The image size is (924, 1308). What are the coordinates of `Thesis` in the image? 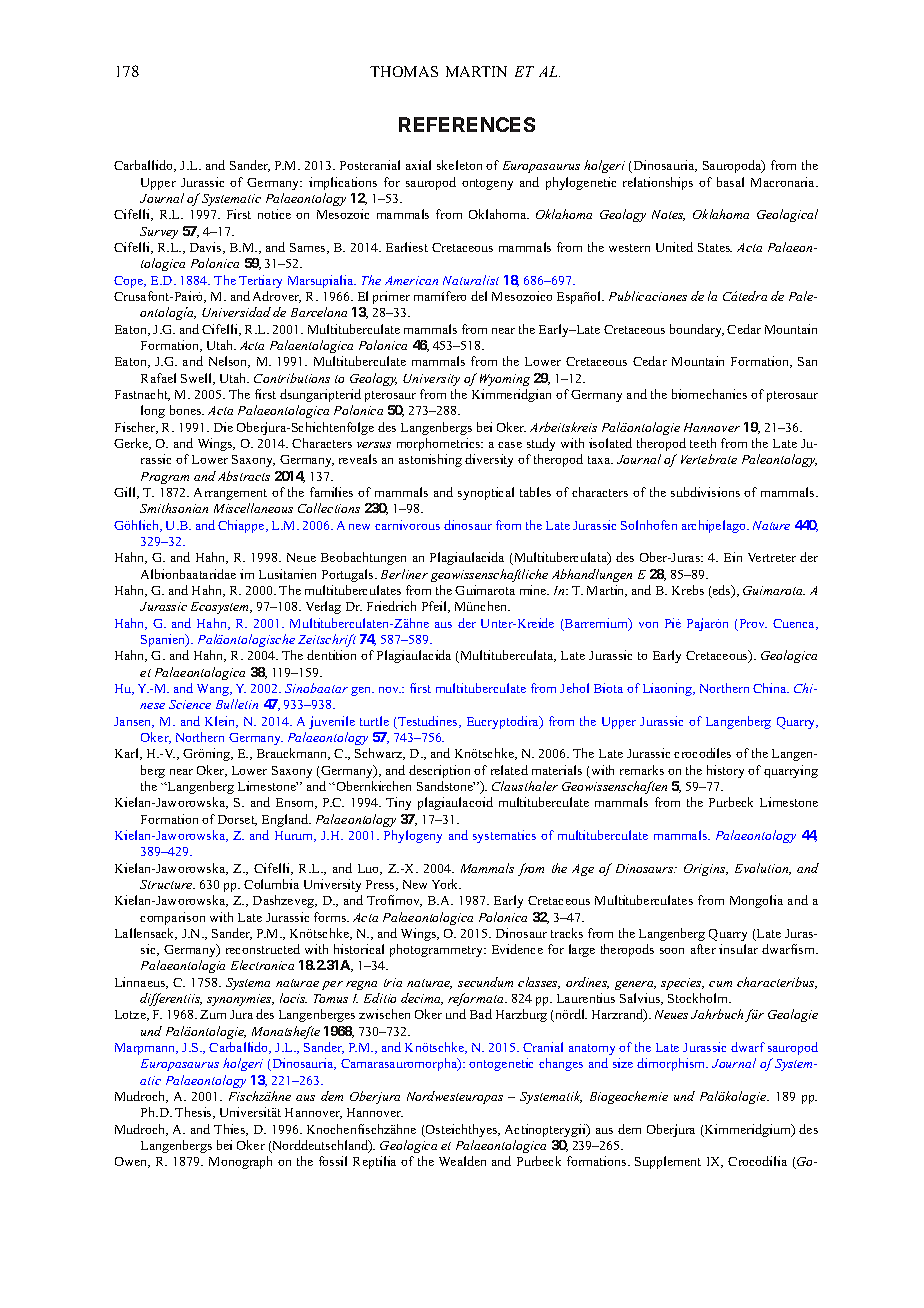 It's located at (194, 1113).
